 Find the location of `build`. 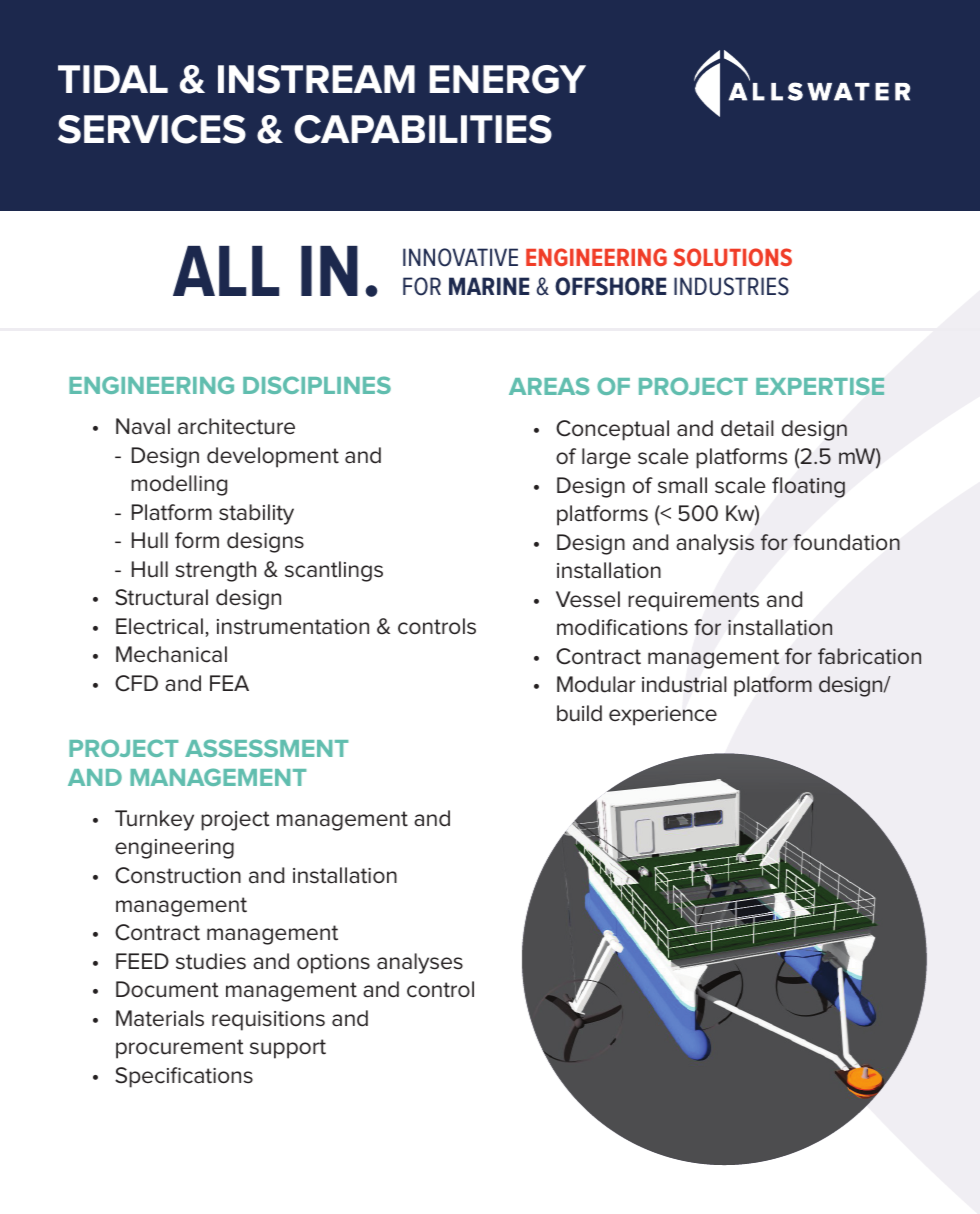

build is located at coordinates (579, 713).
